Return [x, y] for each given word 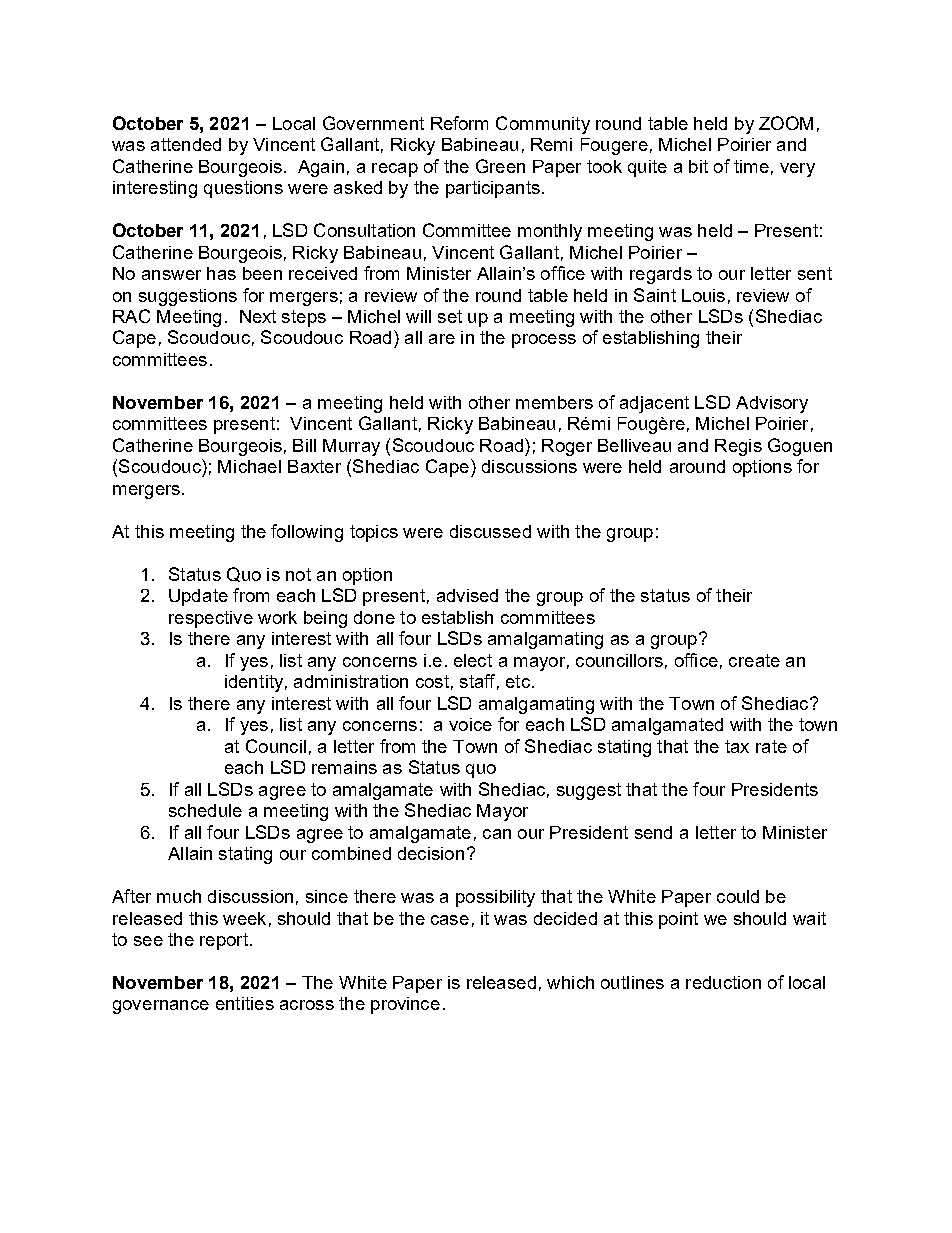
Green [500, 166]
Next [258, 316]
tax [737, 746]
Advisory [772, 404]
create [754, 660]
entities [245, 1003]
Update [198, 597]
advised [467, 595]
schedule [205, 810]
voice [470, 724]
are [442, 339]
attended [186, 144]
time [751, 166]
